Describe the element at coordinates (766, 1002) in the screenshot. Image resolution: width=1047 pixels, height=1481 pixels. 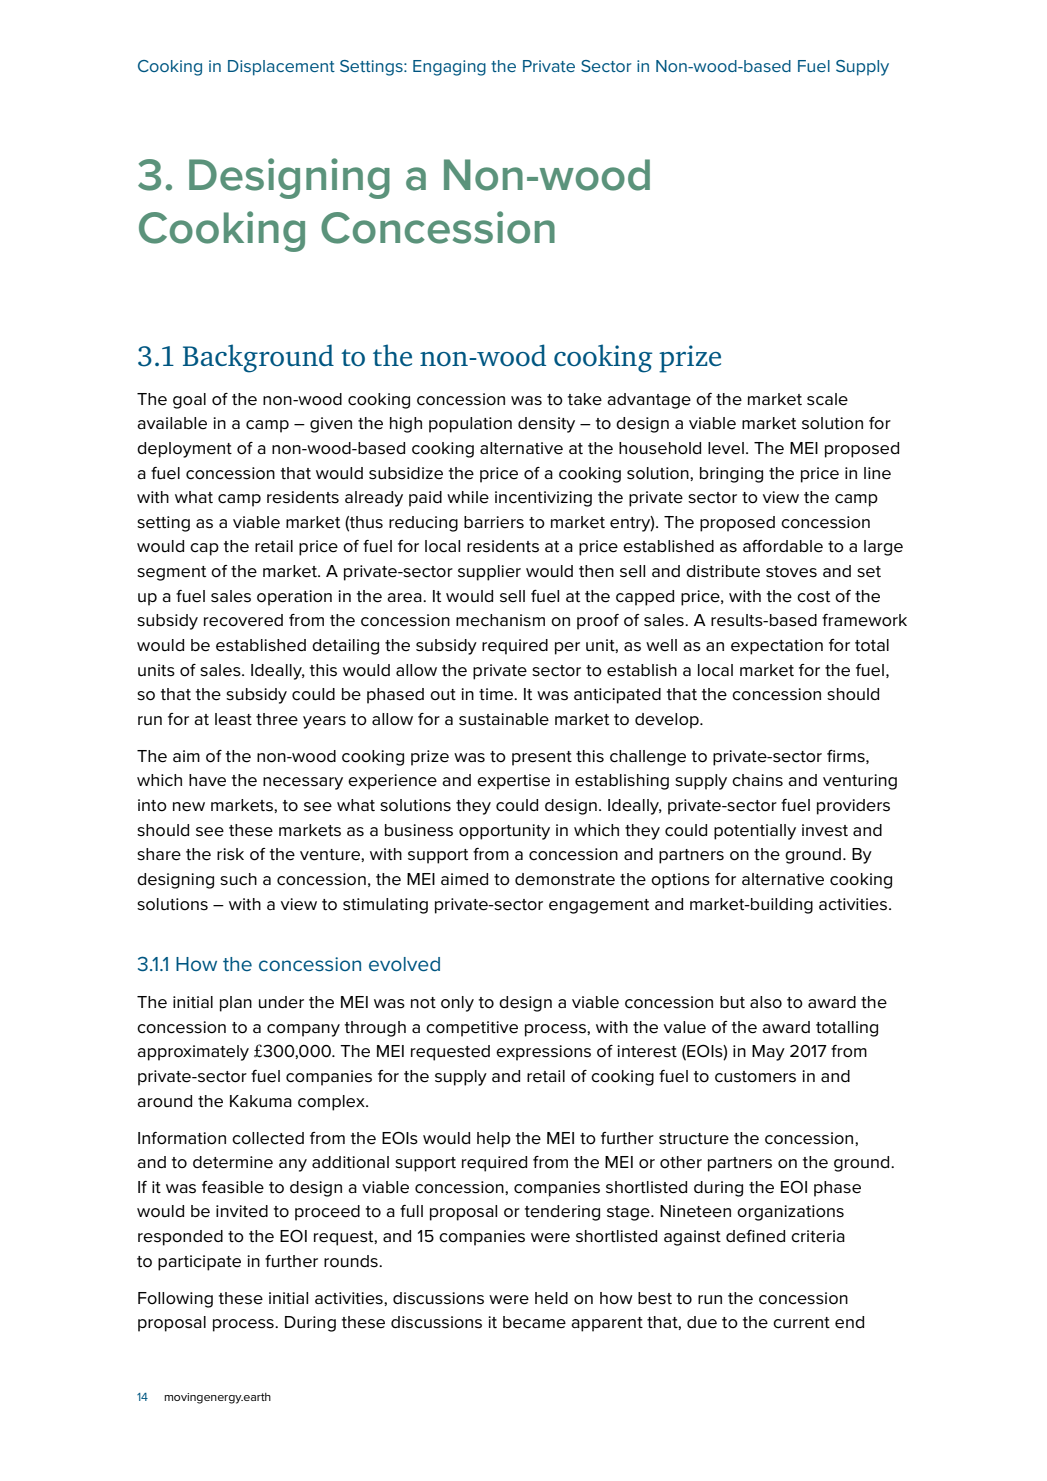
I see `also` at that location.
